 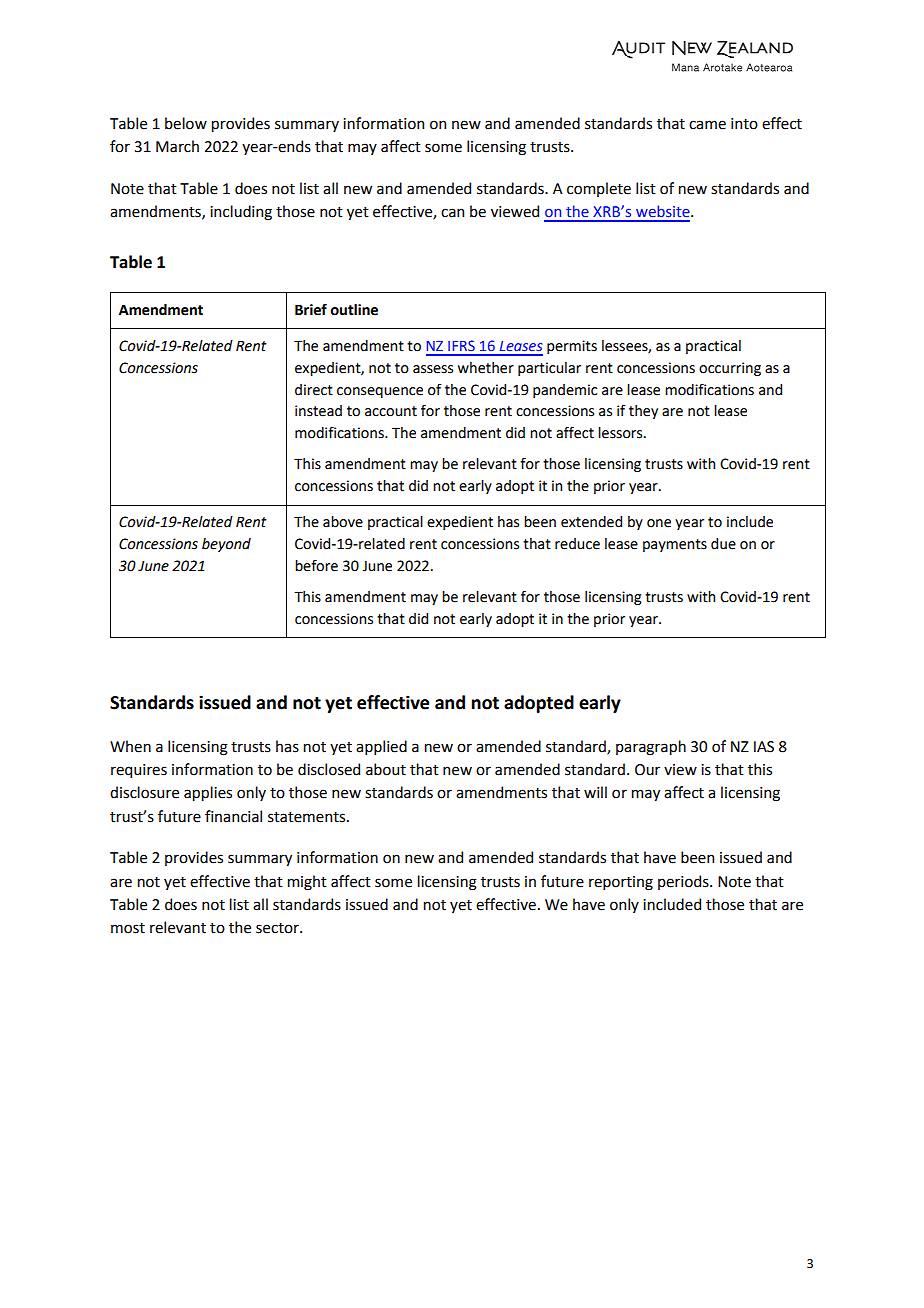 I want to click on account, so click(x=391, y=411).
